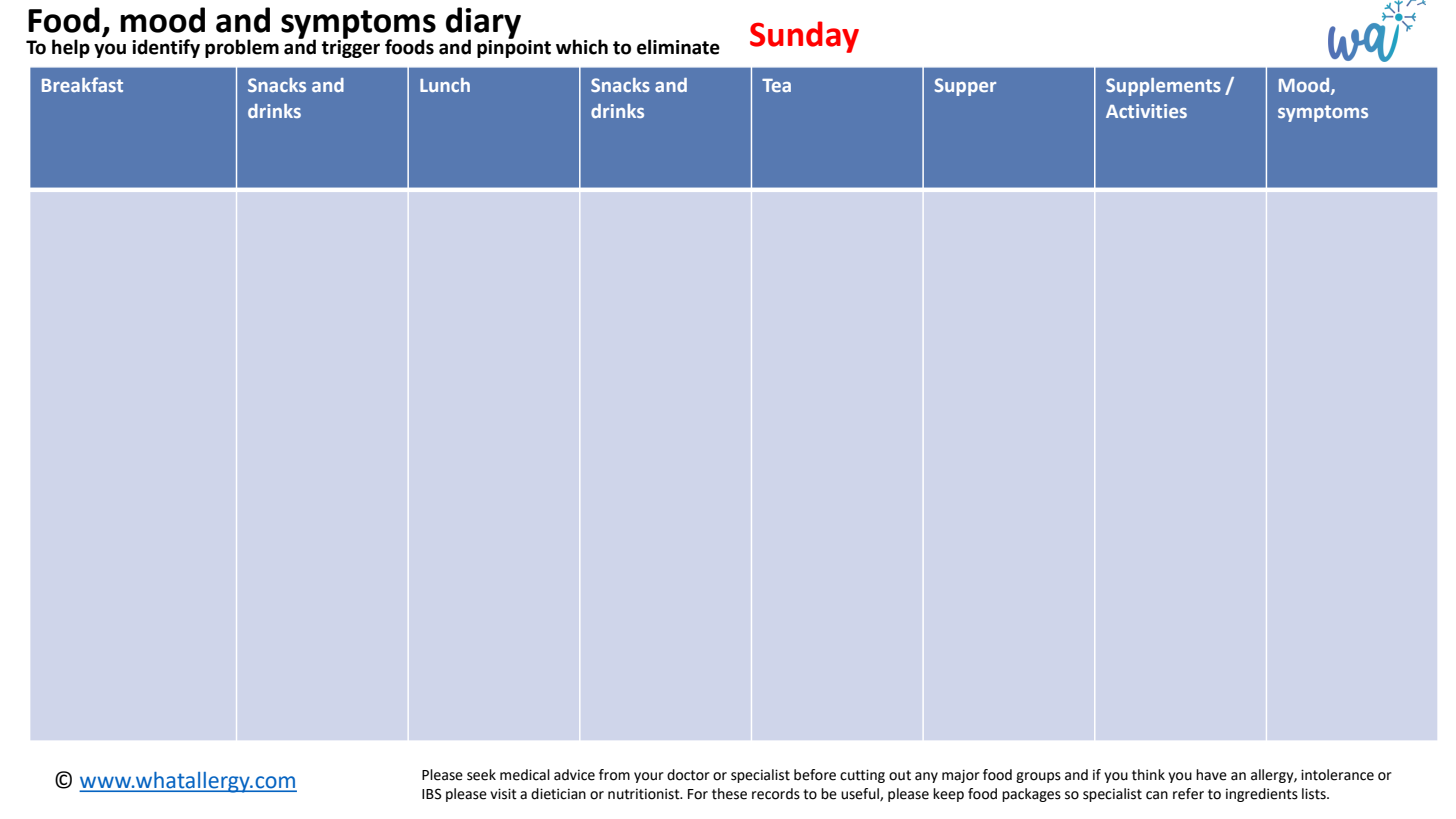  Describe the element at coordinates (776, 85) in the page. I see `Tea` at that location.
